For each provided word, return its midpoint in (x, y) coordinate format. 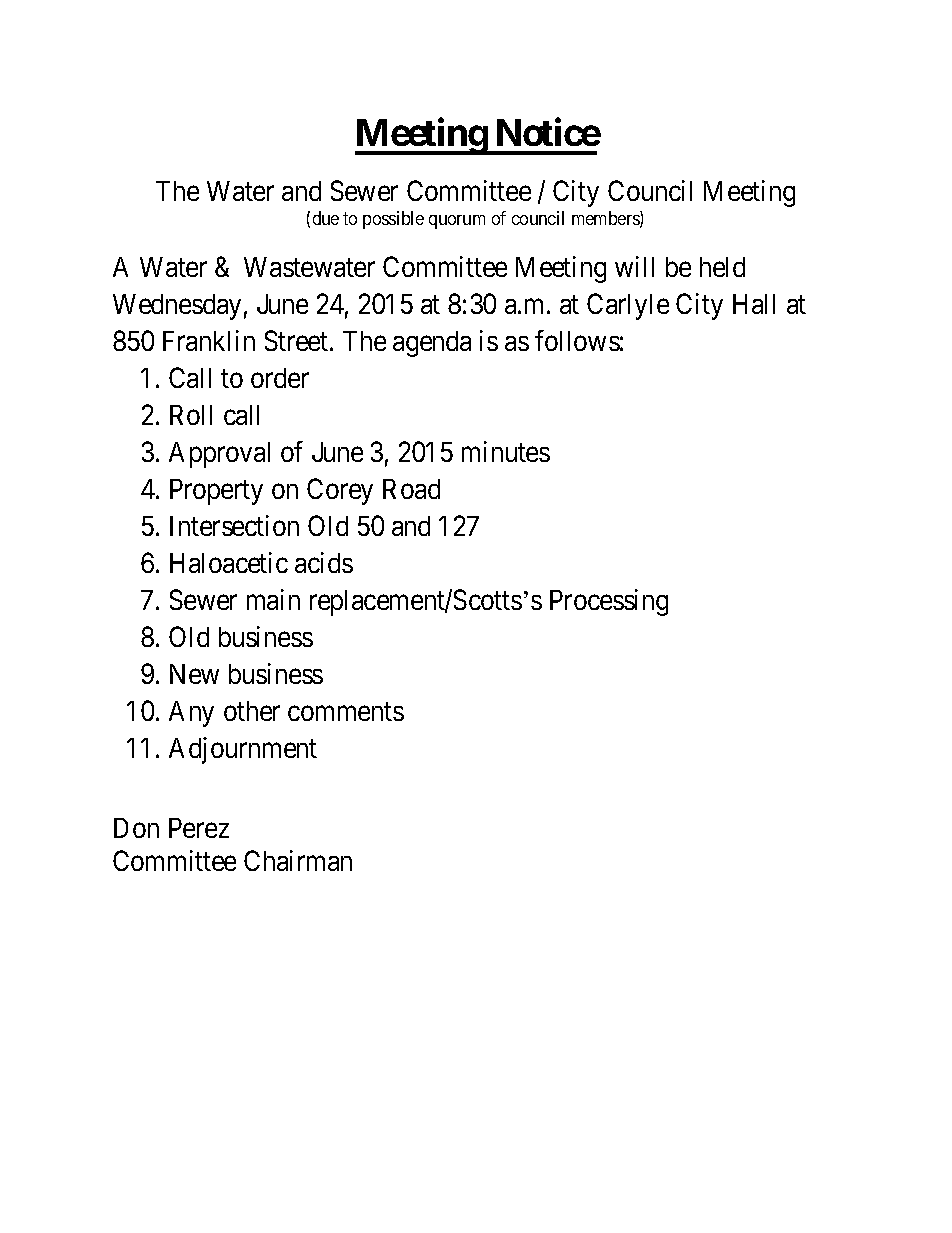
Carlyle (628, 306)
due (326, 218)
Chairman (298, 860)
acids (324, 562)
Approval (219, 455)
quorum (457, 222)
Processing (609, 602)
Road (411, 489)
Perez (199, 828)
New (194, 674)
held (722, 267)
